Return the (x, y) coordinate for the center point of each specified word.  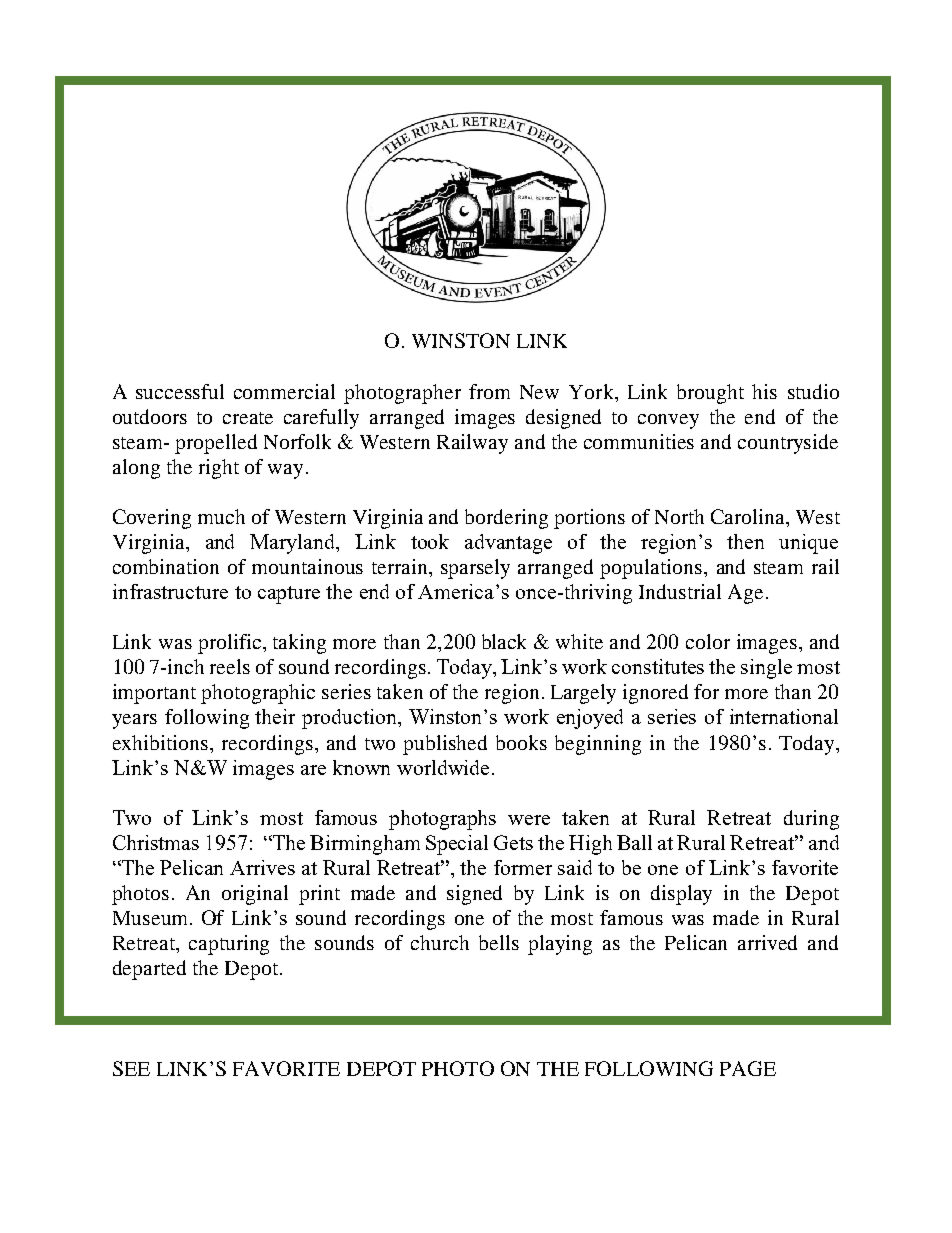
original (255, 895)
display (681, 895)
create (248, 418)
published (445, 745)
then (745, 541)
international (784, 716)
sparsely (475, 569)
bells (499, 942)
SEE (131, 1068)
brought (710, 394)
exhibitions (162, 742)
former (523, 867)
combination (166, 566)
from (489, 391)
